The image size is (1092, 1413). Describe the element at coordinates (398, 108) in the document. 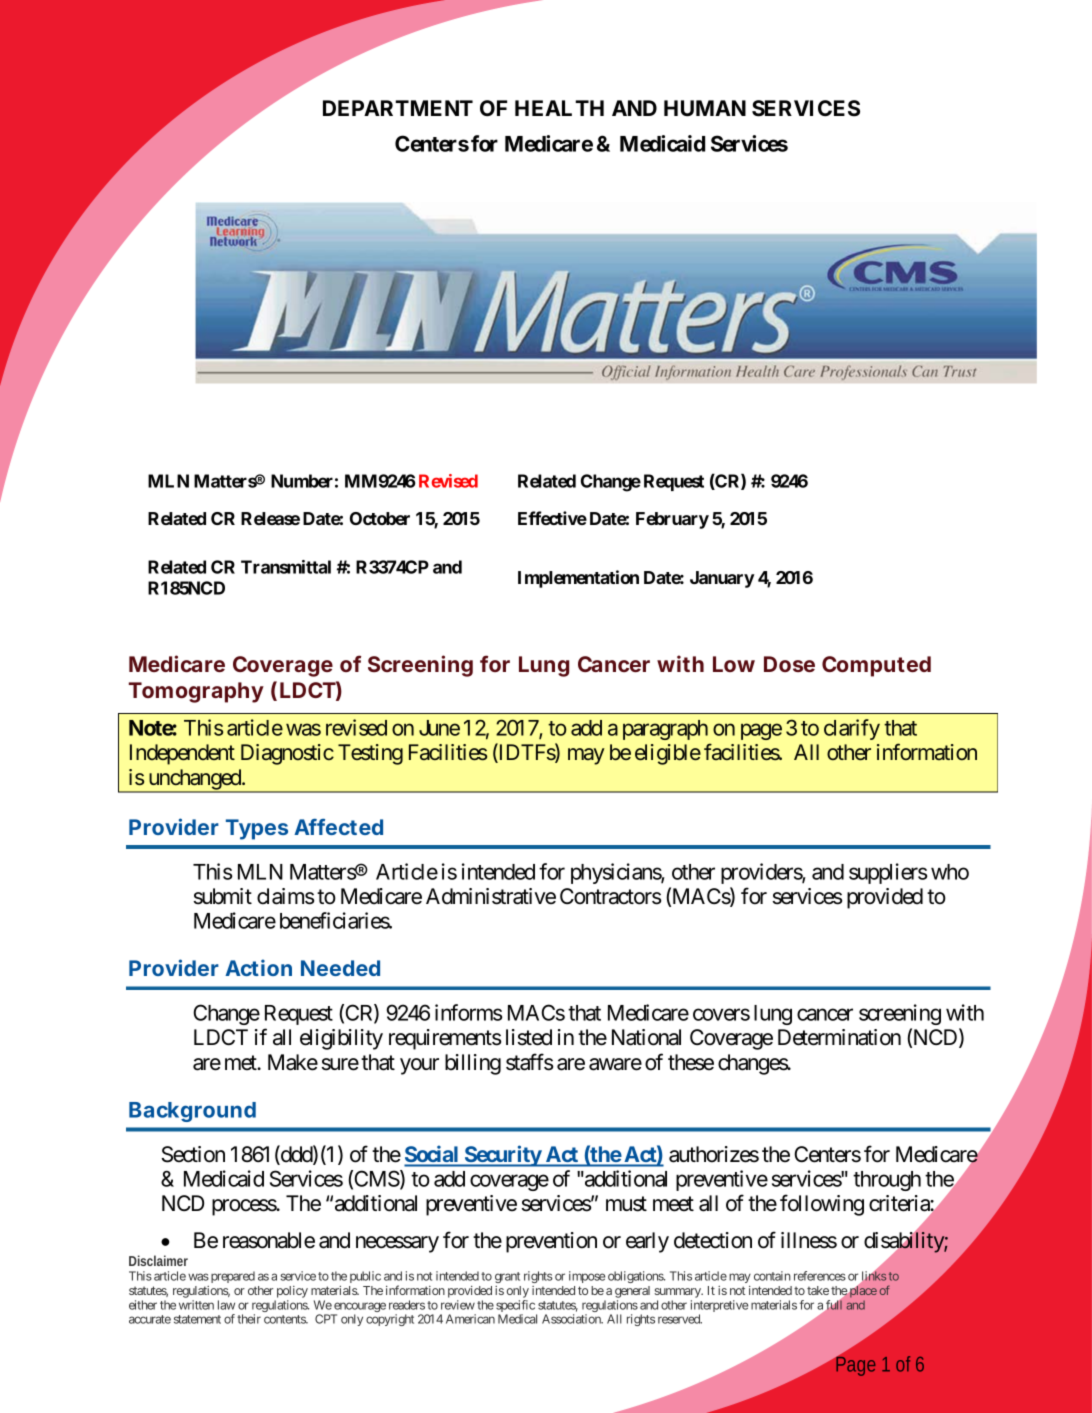

I see `DEPARTMENT` at that location.
